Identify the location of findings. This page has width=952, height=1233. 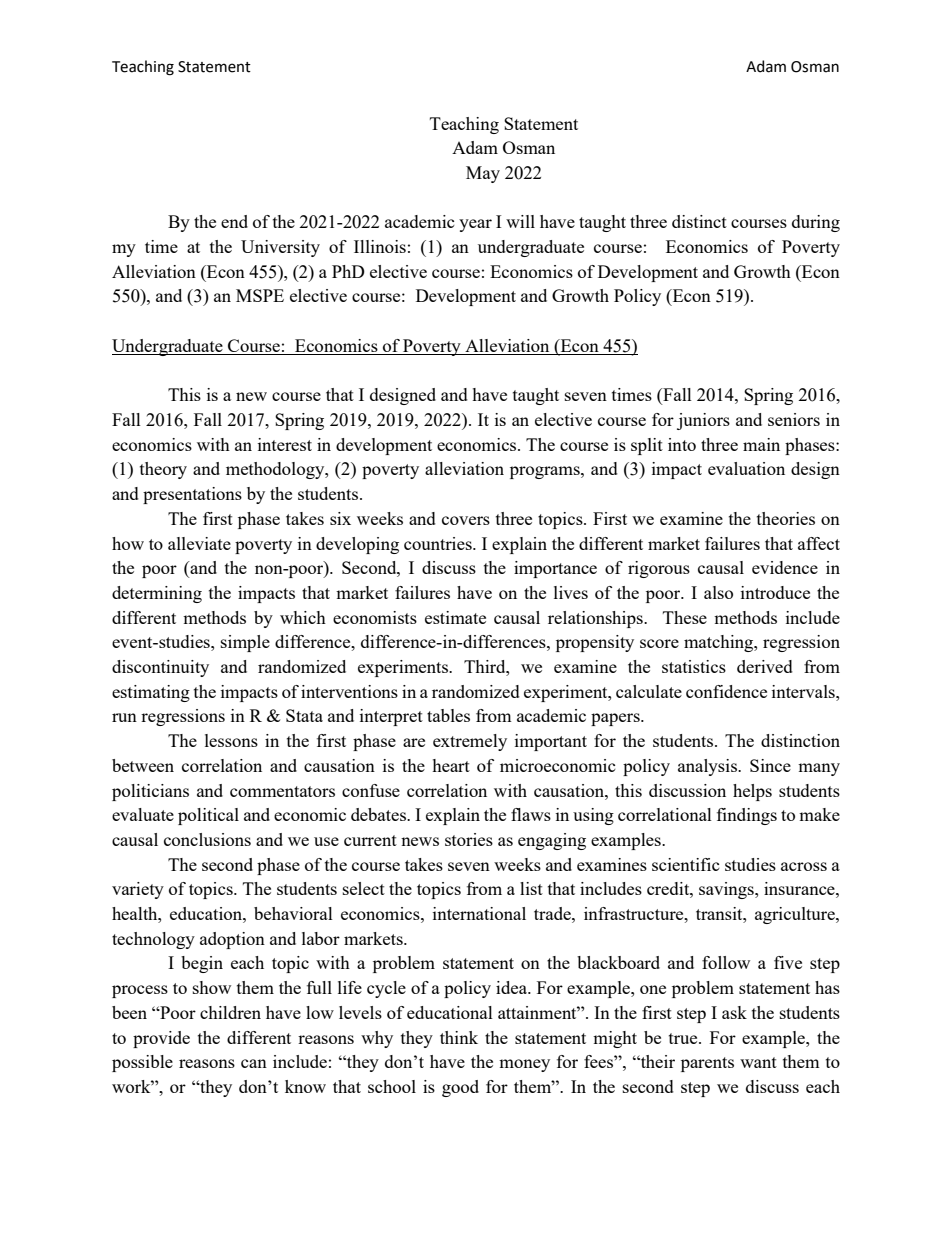
(747, 816).
